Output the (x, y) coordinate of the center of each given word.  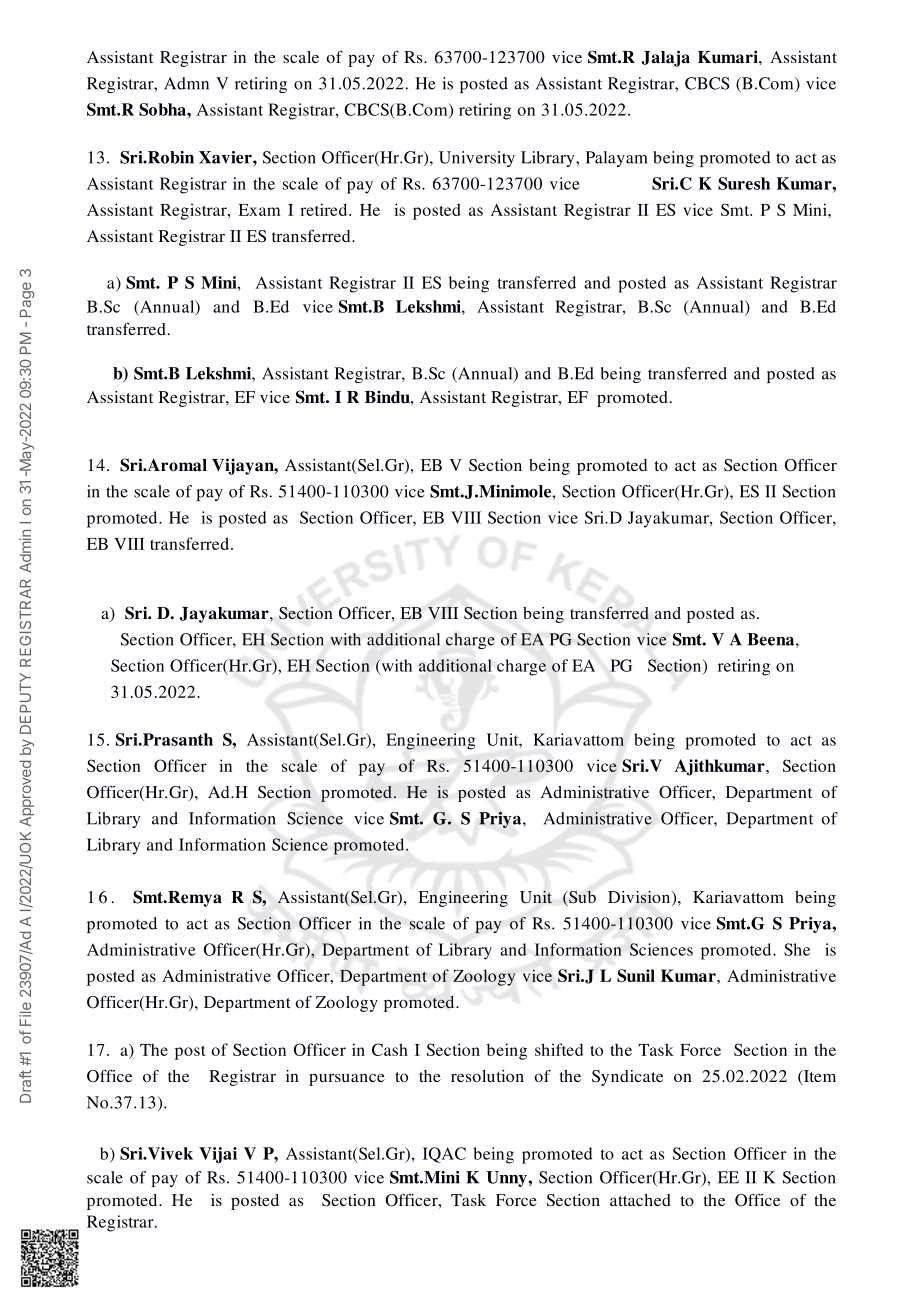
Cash (390, 1049)
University (477, 159)
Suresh (744, 183)
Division (640, 898)
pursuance (347, 1079)
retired (325, 209)
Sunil (636, 975)
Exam (259, 210)
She (797, 949)
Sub (581, 898)
